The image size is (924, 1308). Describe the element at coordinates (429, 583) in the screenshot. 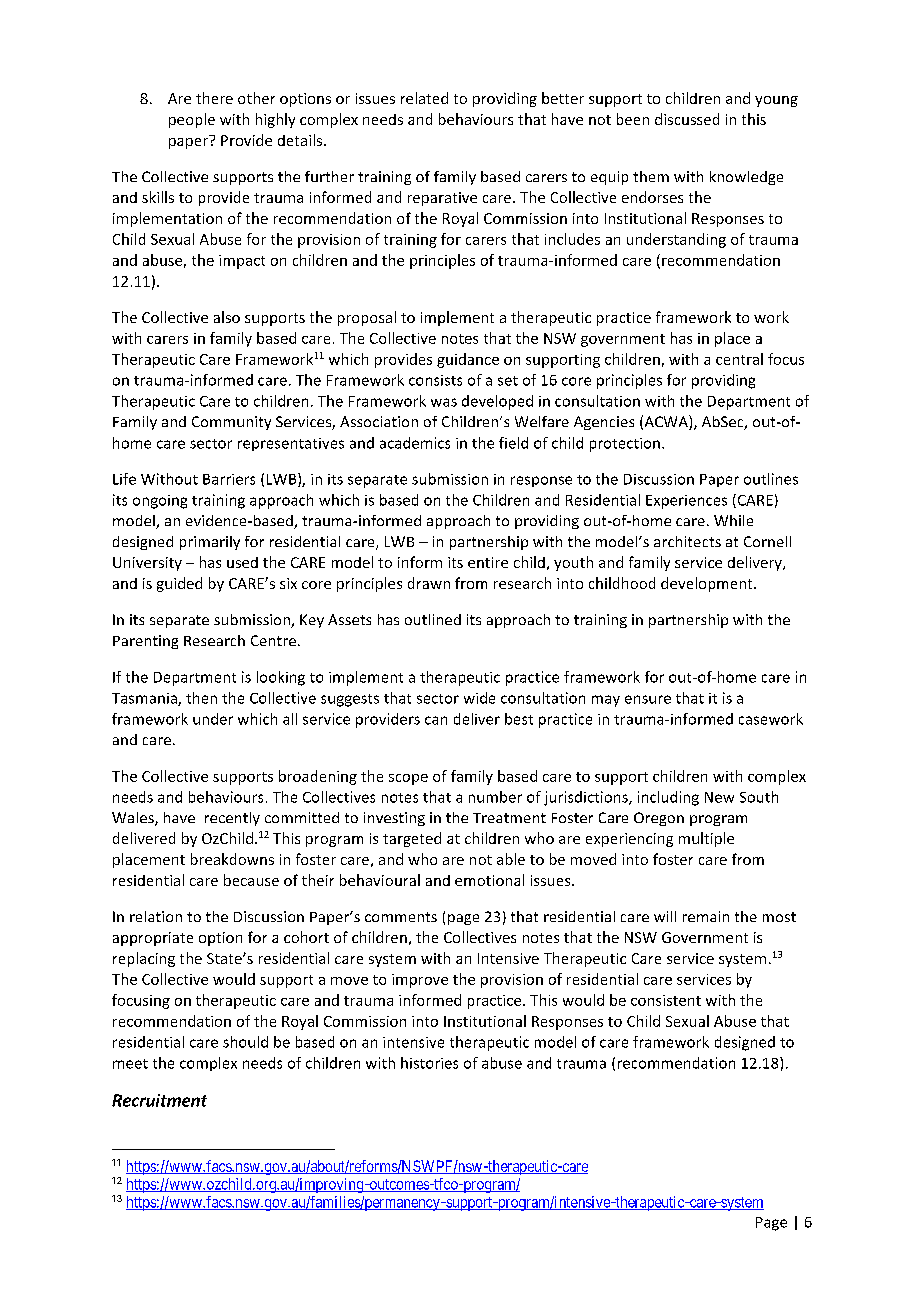

I see `drawn` at that location.
